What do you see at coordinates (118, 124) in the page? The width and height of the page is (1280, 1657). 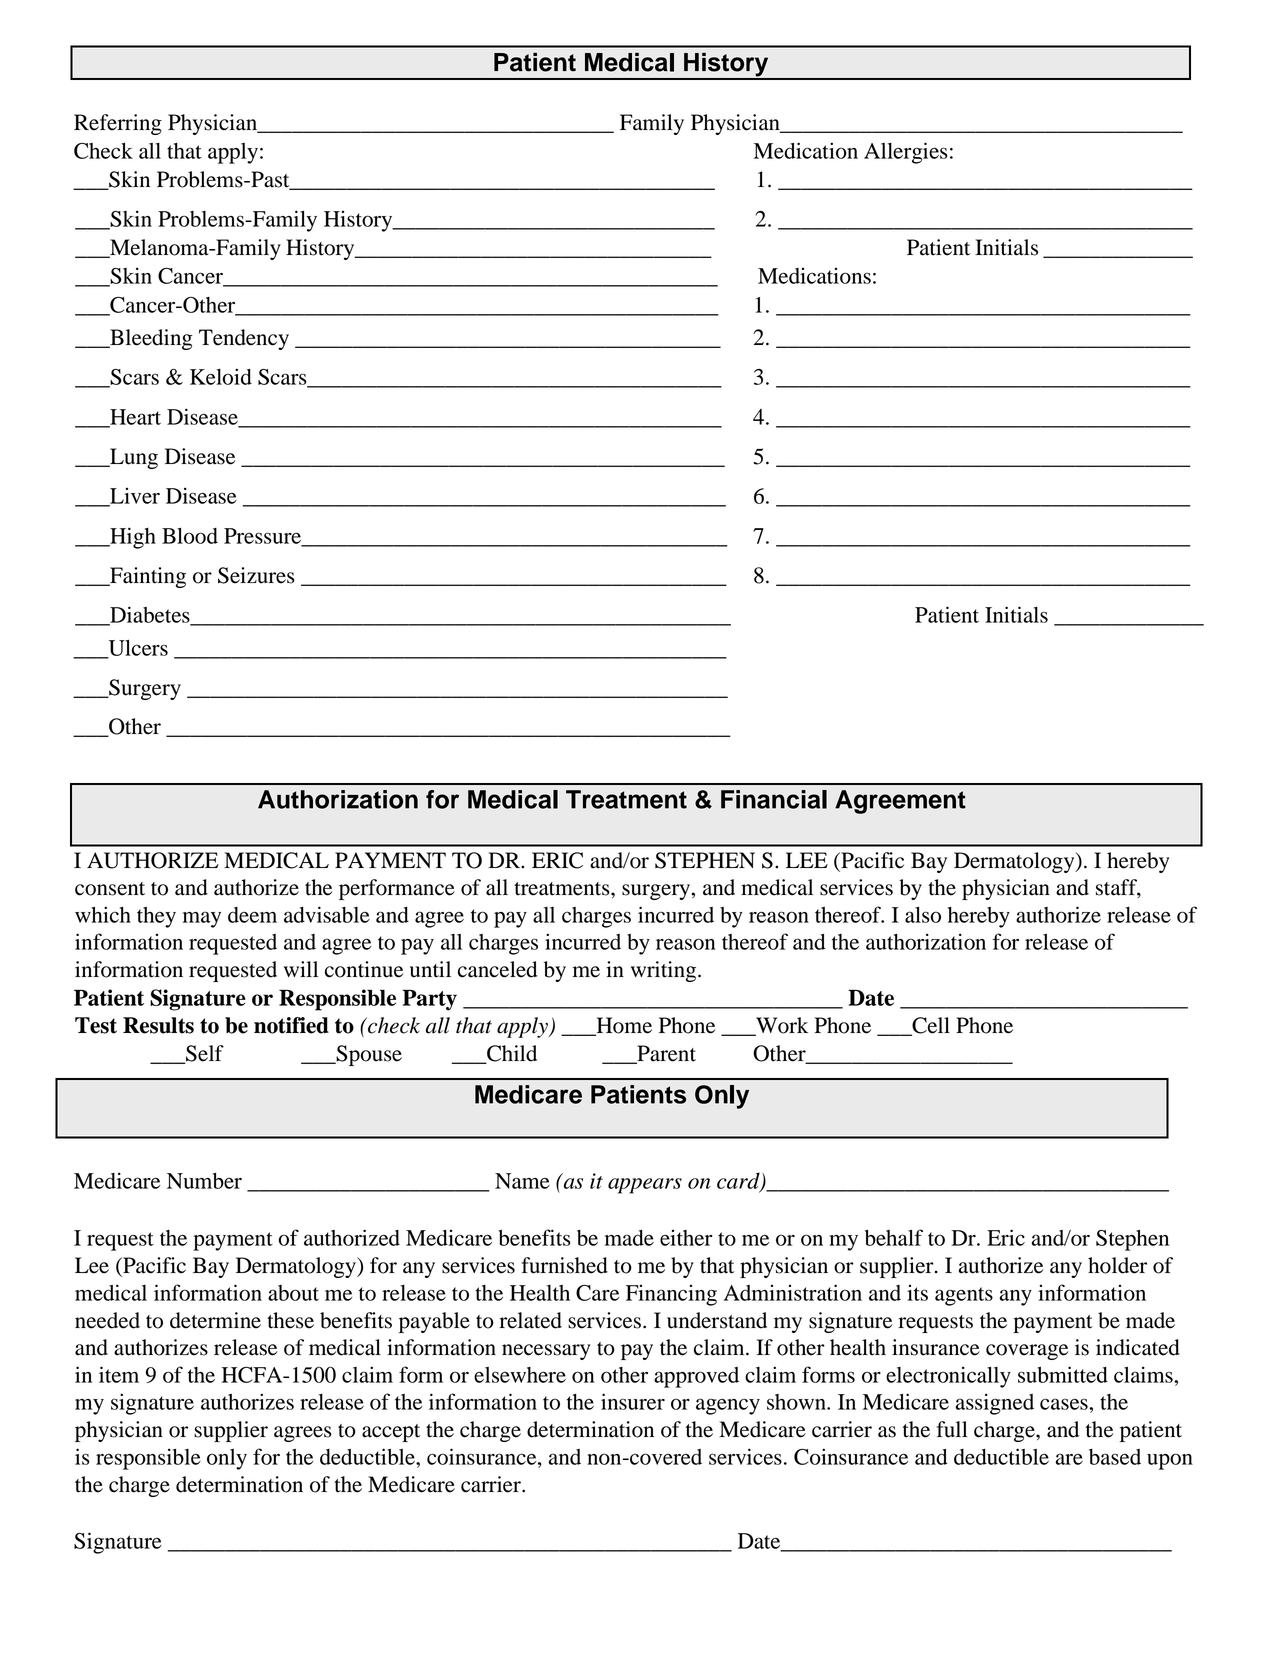 I see `Referring` at bounding box center [118, 124].
